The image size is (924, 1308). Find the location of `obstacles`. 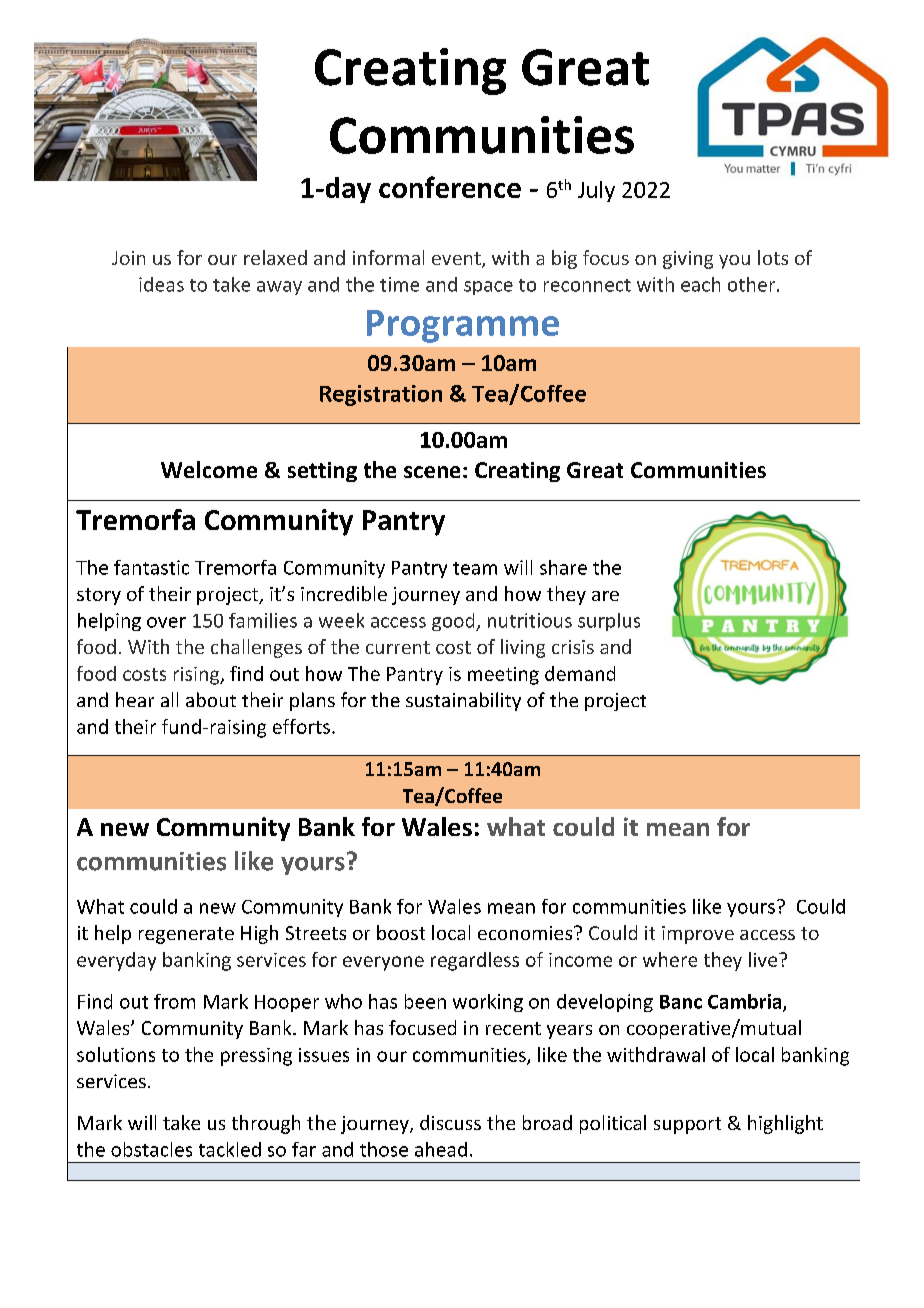

obstacles is located at coordinates (151, 1149).
